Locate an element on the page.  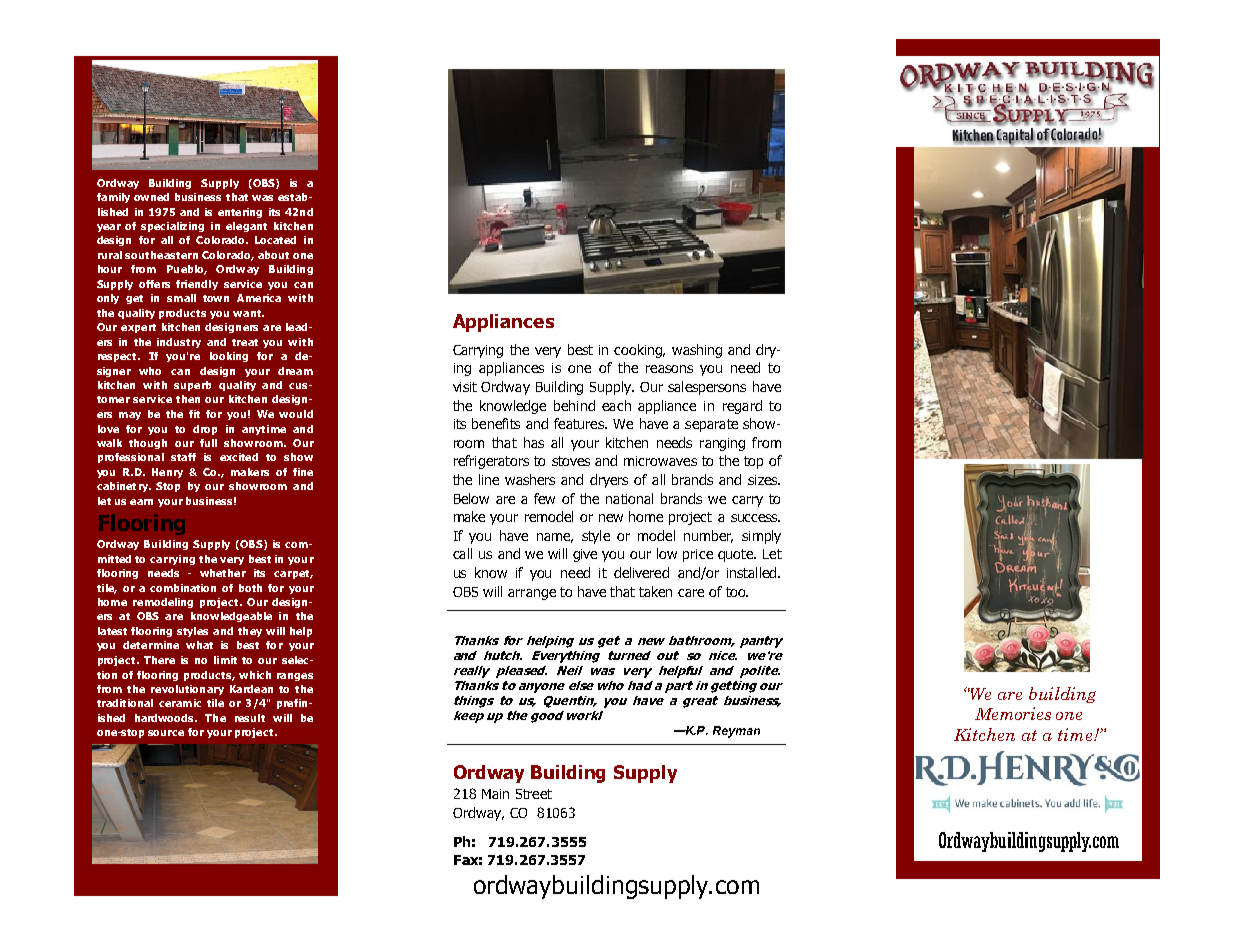
Located is located at coordinates (275, 240).
